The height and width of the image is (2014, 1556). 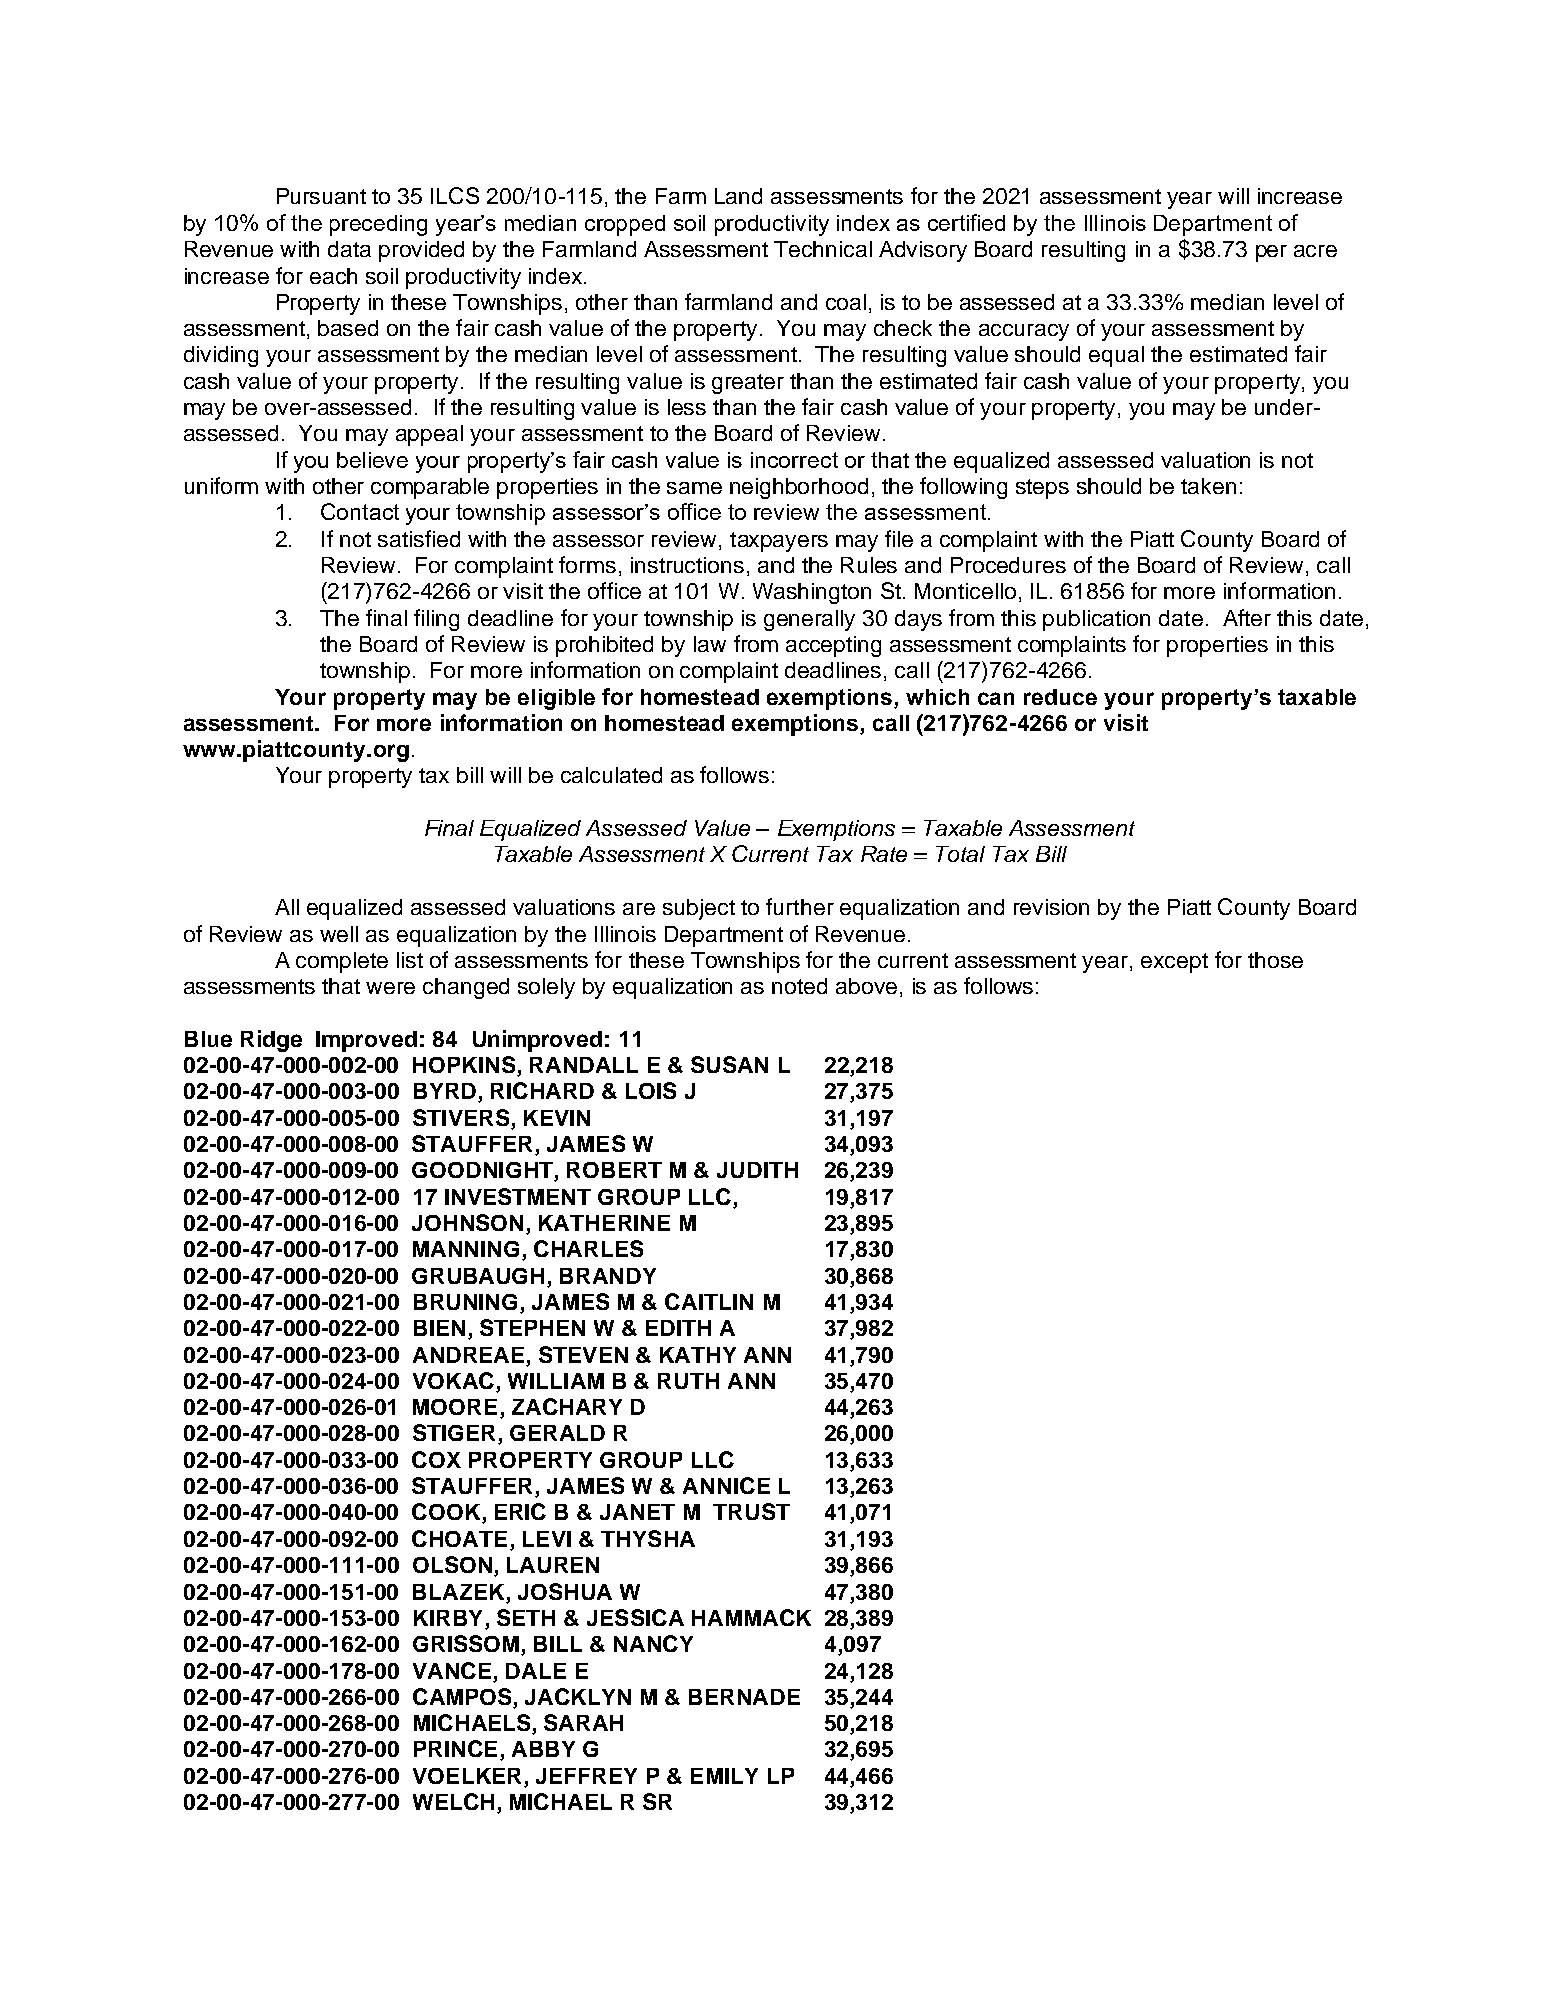 I want to click on noted, so click(x=799, y=986).
